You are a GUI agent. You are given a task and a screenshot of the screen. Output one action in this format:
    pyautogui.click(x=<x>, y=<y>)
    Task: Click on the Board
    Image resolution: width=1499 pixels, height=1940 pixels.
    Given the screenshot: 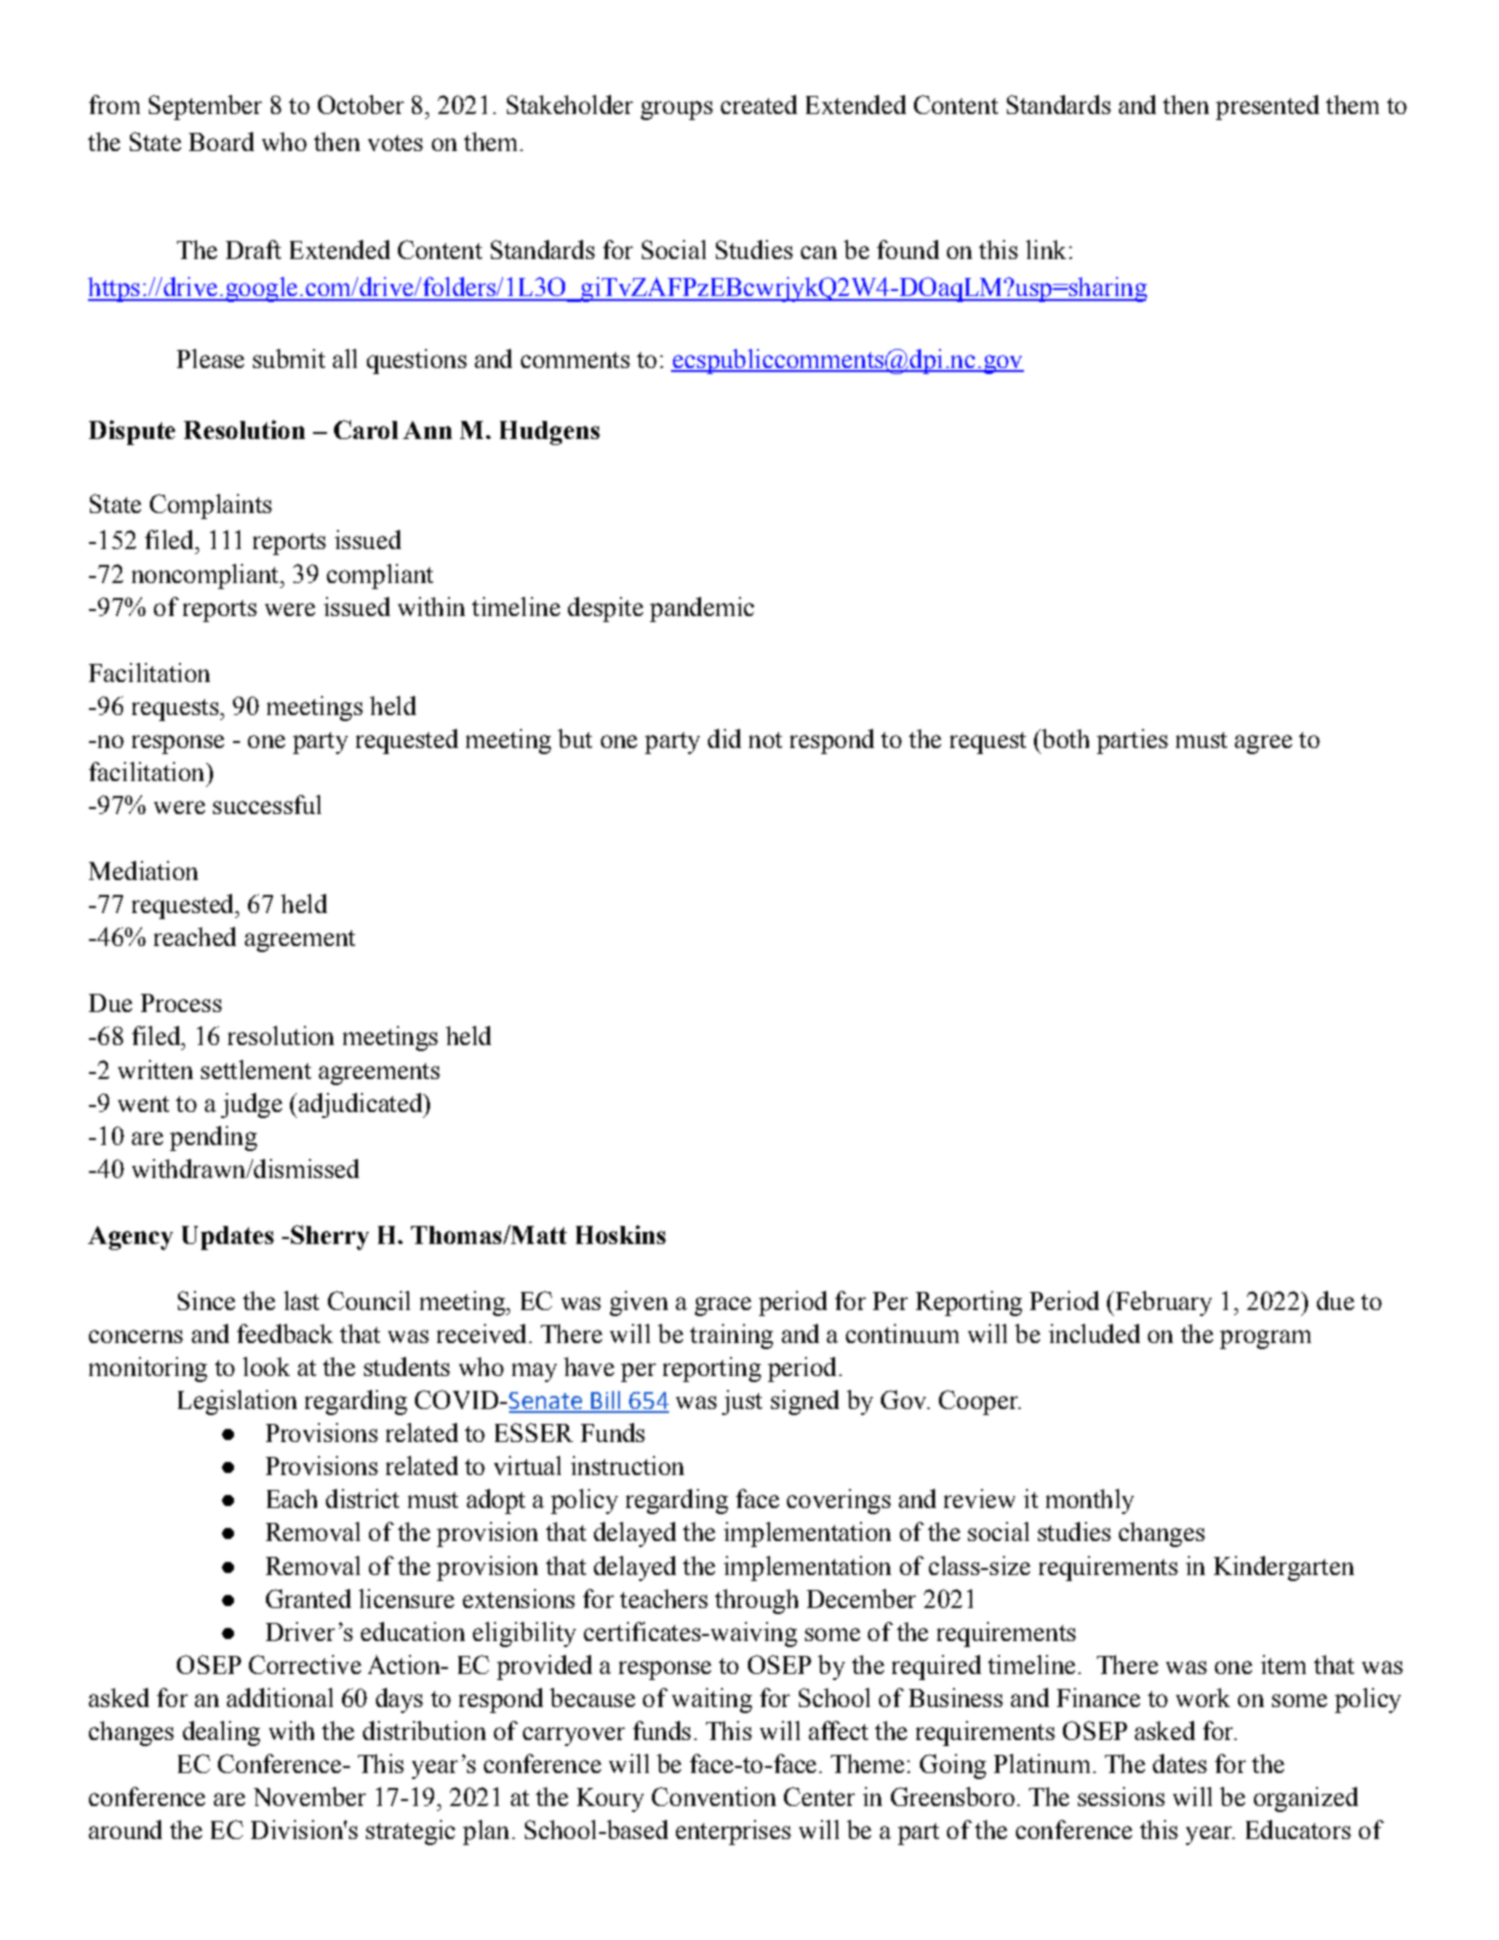 What is the action you would take?
    pyautogui.click(x=221, y=141)
